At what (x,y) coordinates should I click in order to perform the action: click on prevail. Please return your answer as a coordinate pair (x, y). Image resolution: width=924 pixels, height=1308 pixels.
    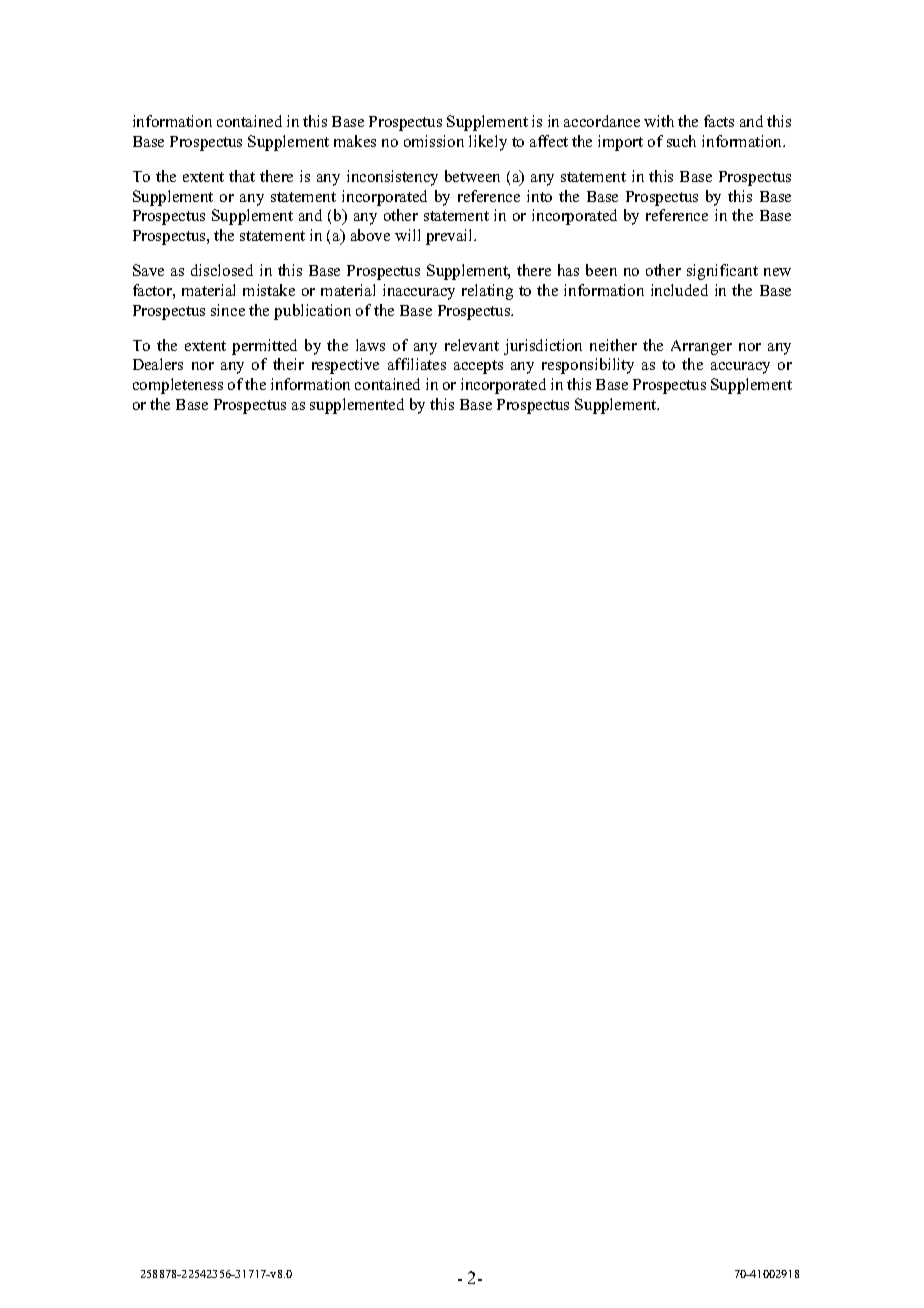
    Looking at the image, I should click on (451, 237).
